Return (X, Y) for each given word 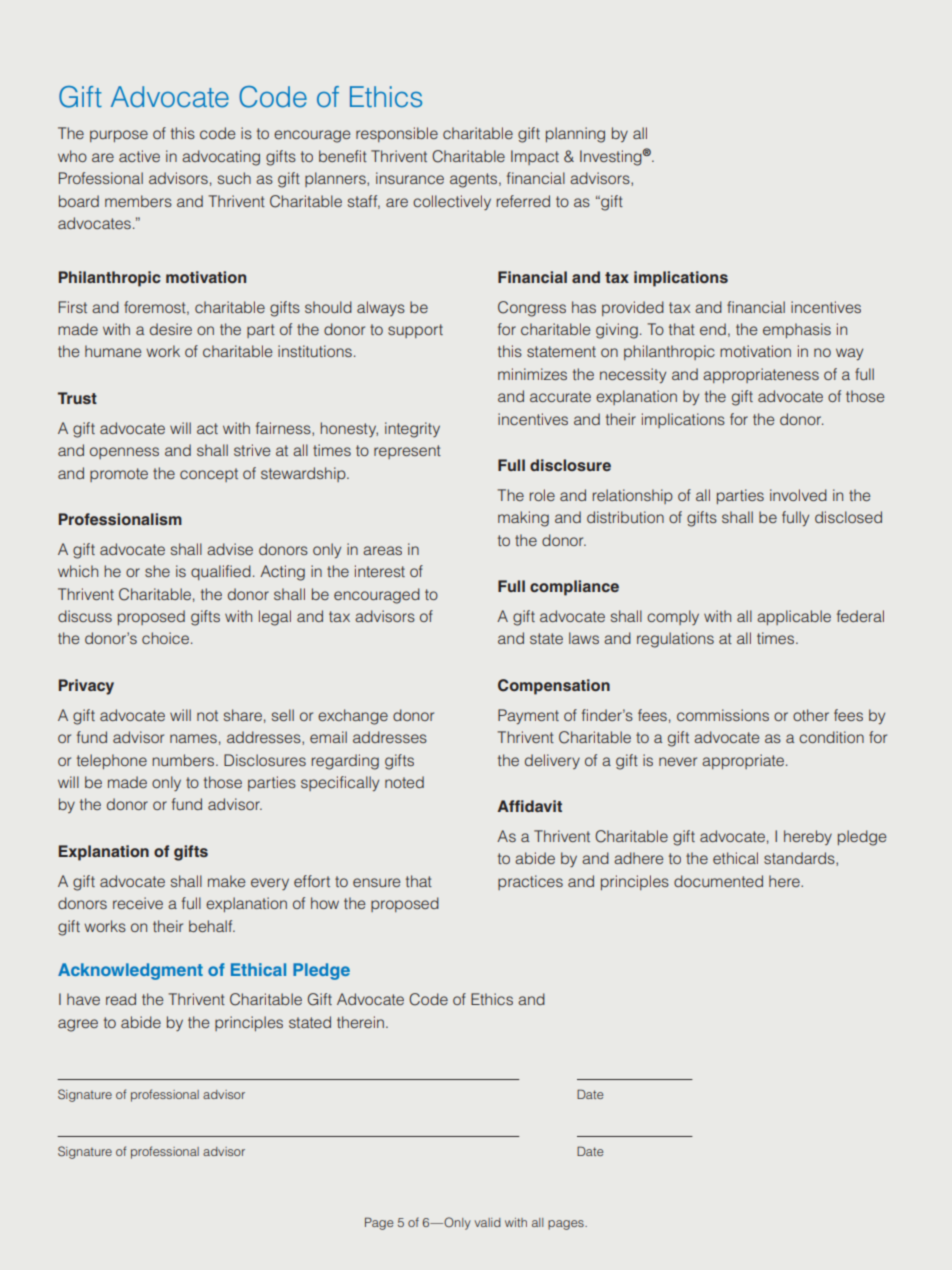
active (139, 156)
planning (575, 135)
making (523, 519)
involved (798, 495)
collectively (452, 202)
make (227, 881)
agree (78, 1025)
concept (209, 475)
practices (530, 882)
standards (800, 859)
